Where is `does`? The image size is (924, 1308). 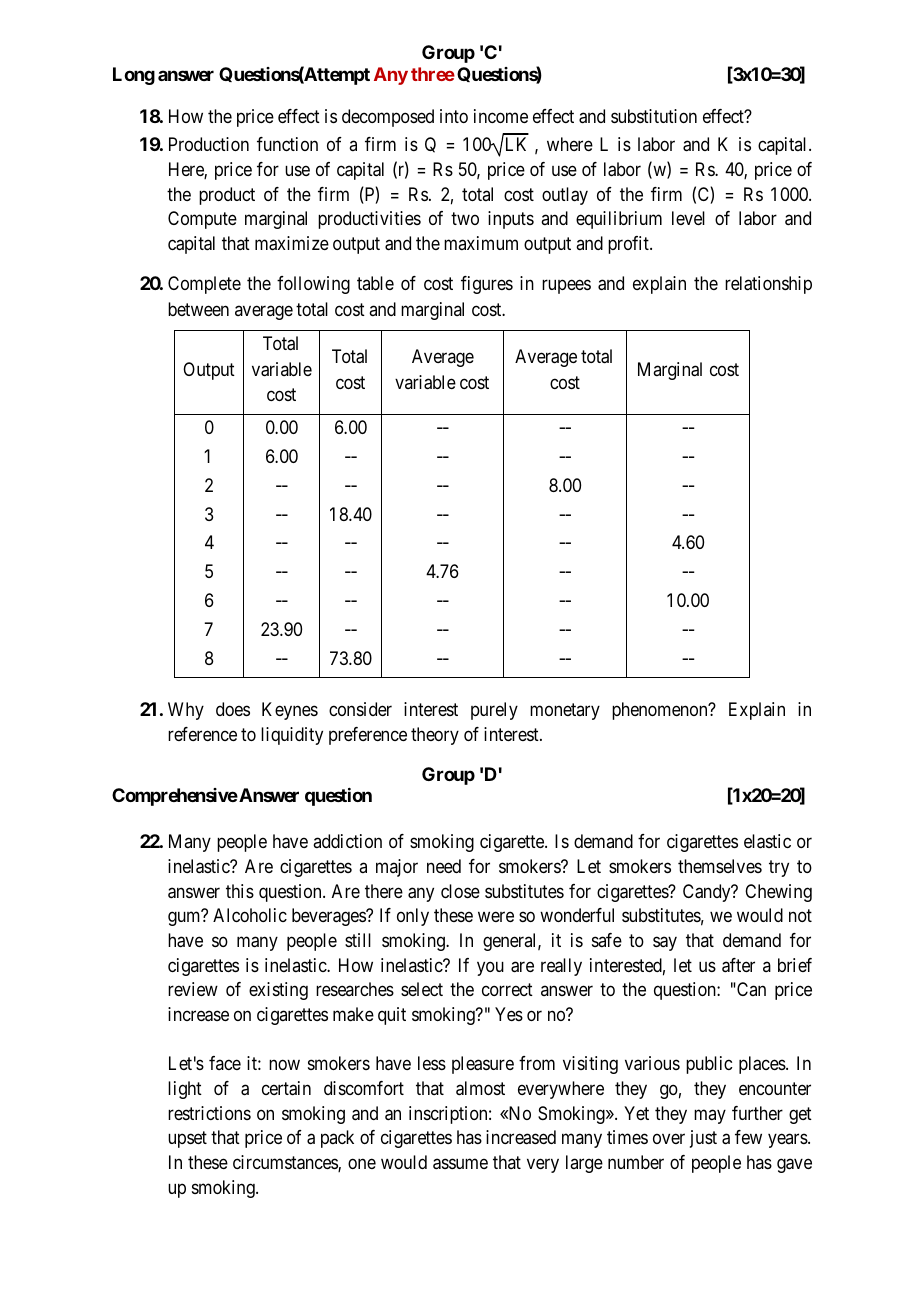
does is located at coordinates (233, 709).
